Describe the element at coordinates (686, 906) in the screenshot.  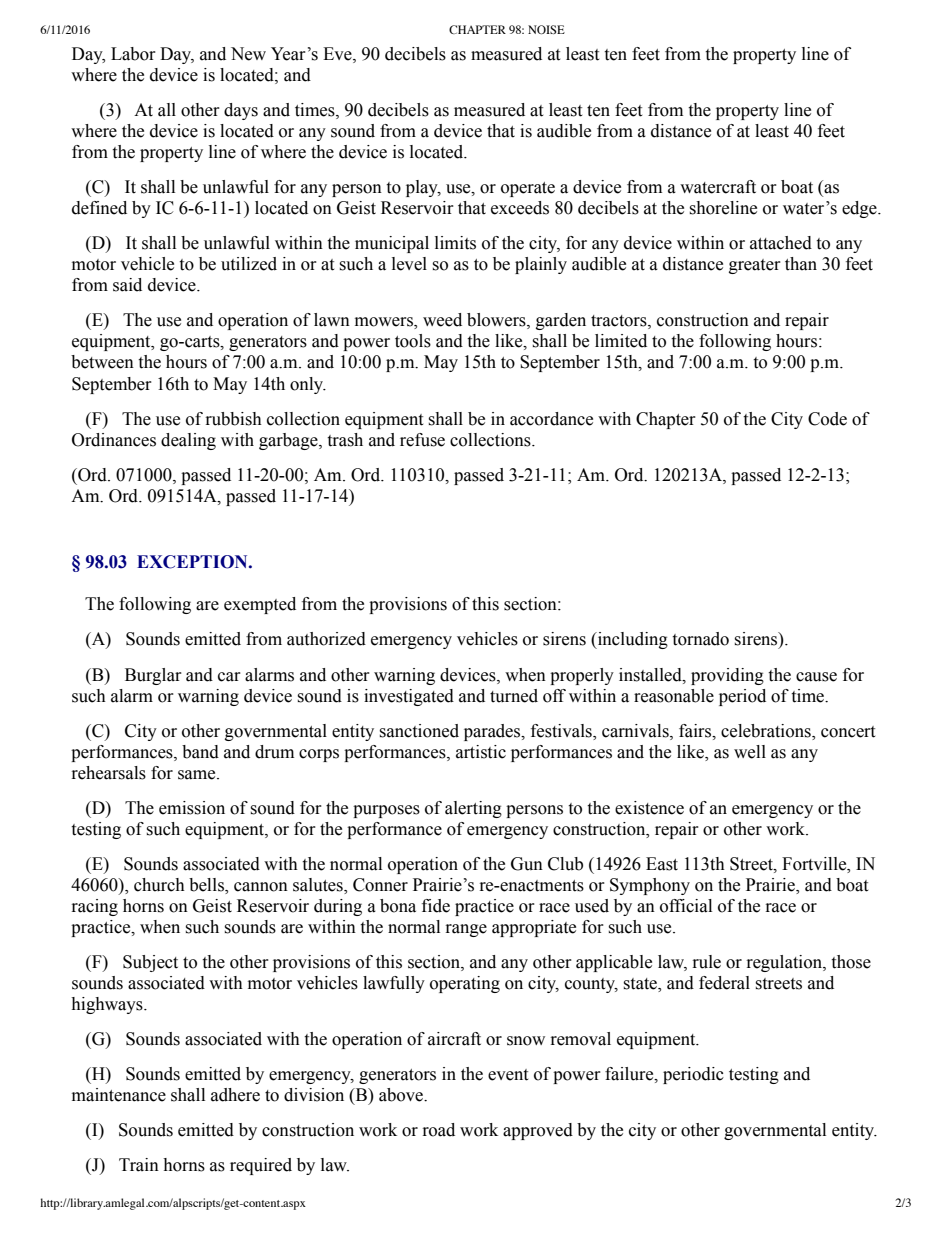
I see `official` at that location.
